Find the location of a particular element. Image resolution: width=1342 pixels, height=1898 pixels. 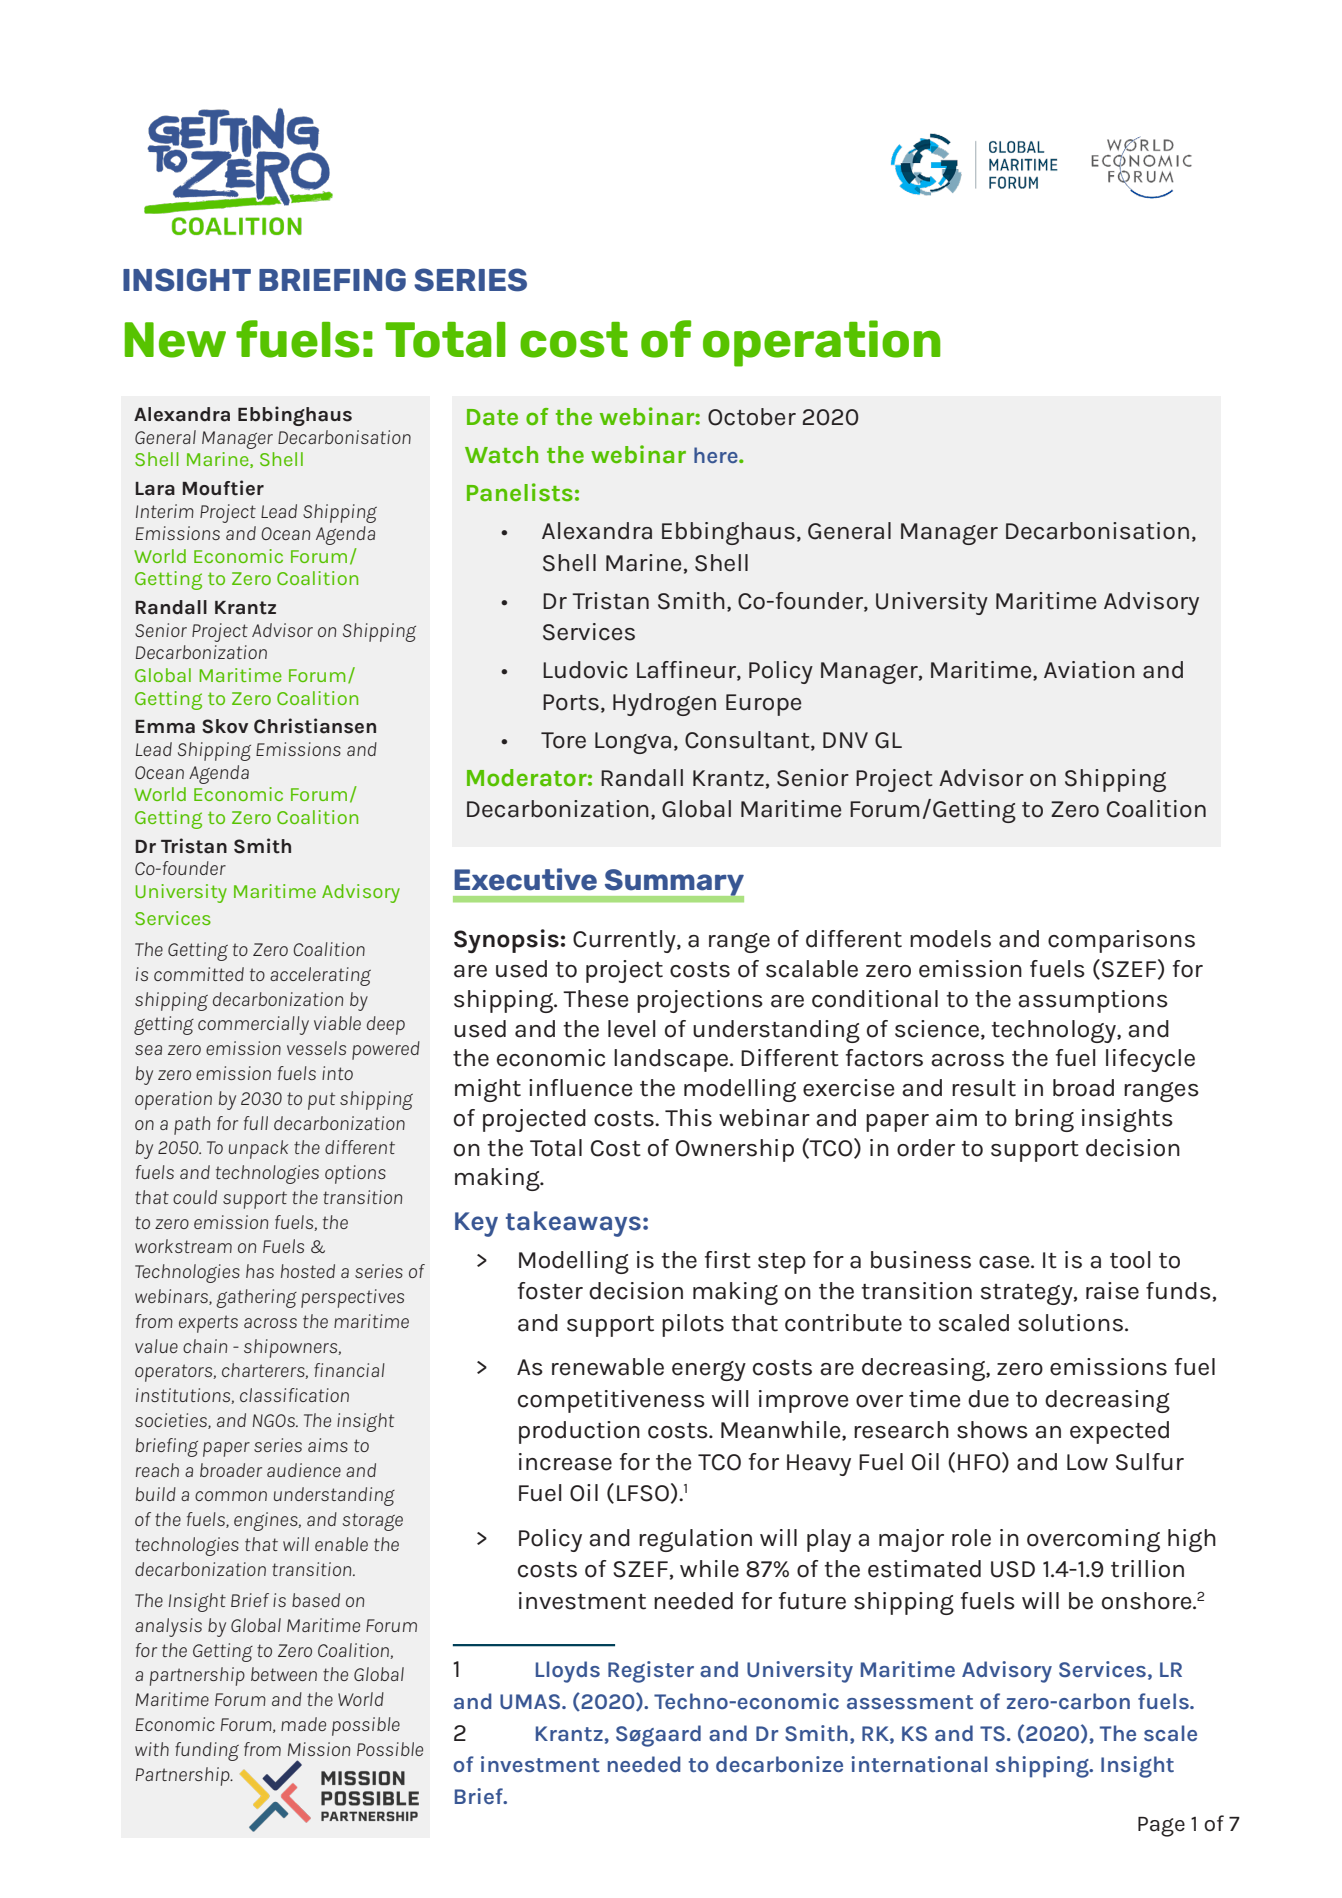

Aviation is located at coordinates (1089, 670).
